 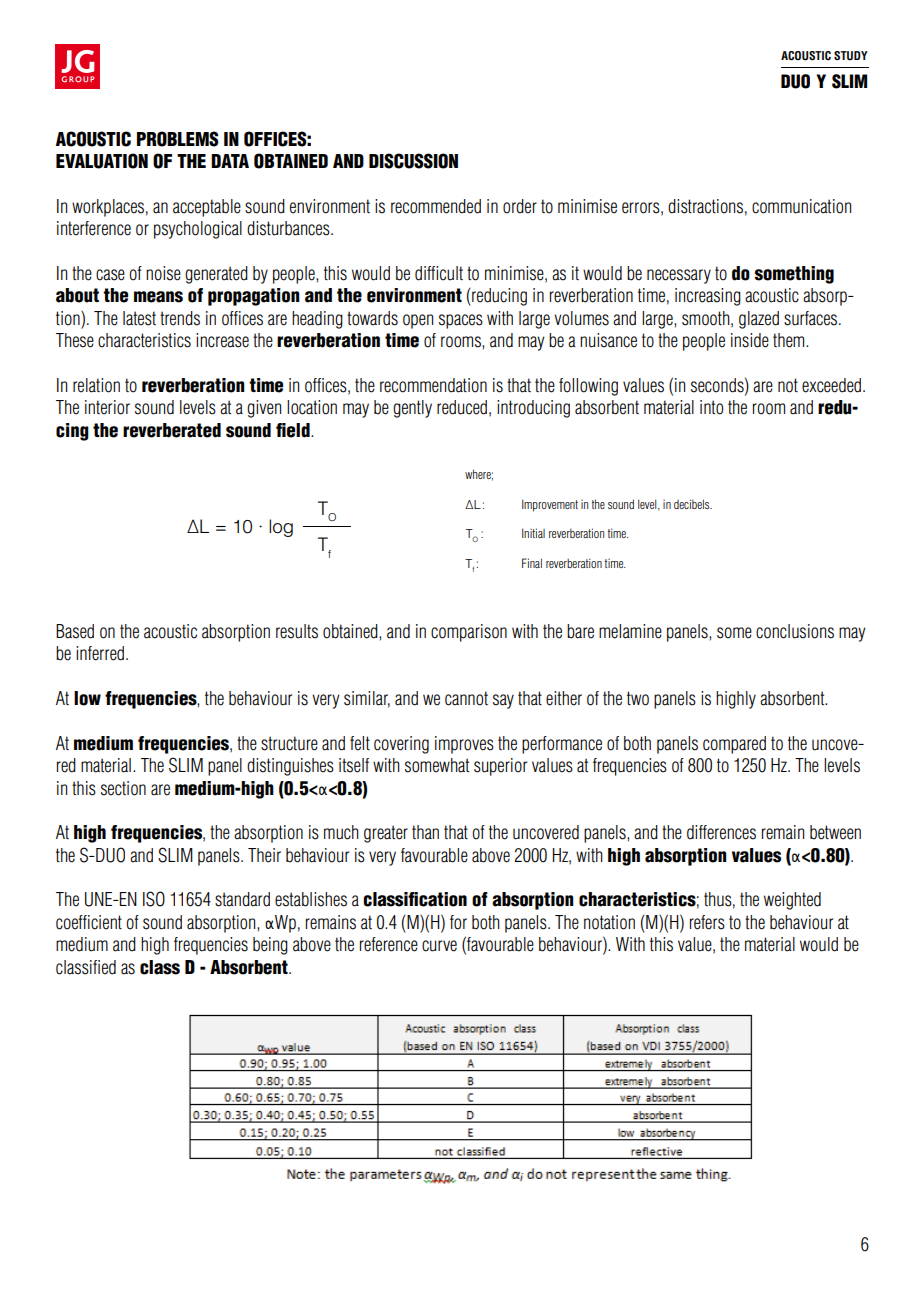 I want to click on PROBLEMS, so click(x=177, y=139).
